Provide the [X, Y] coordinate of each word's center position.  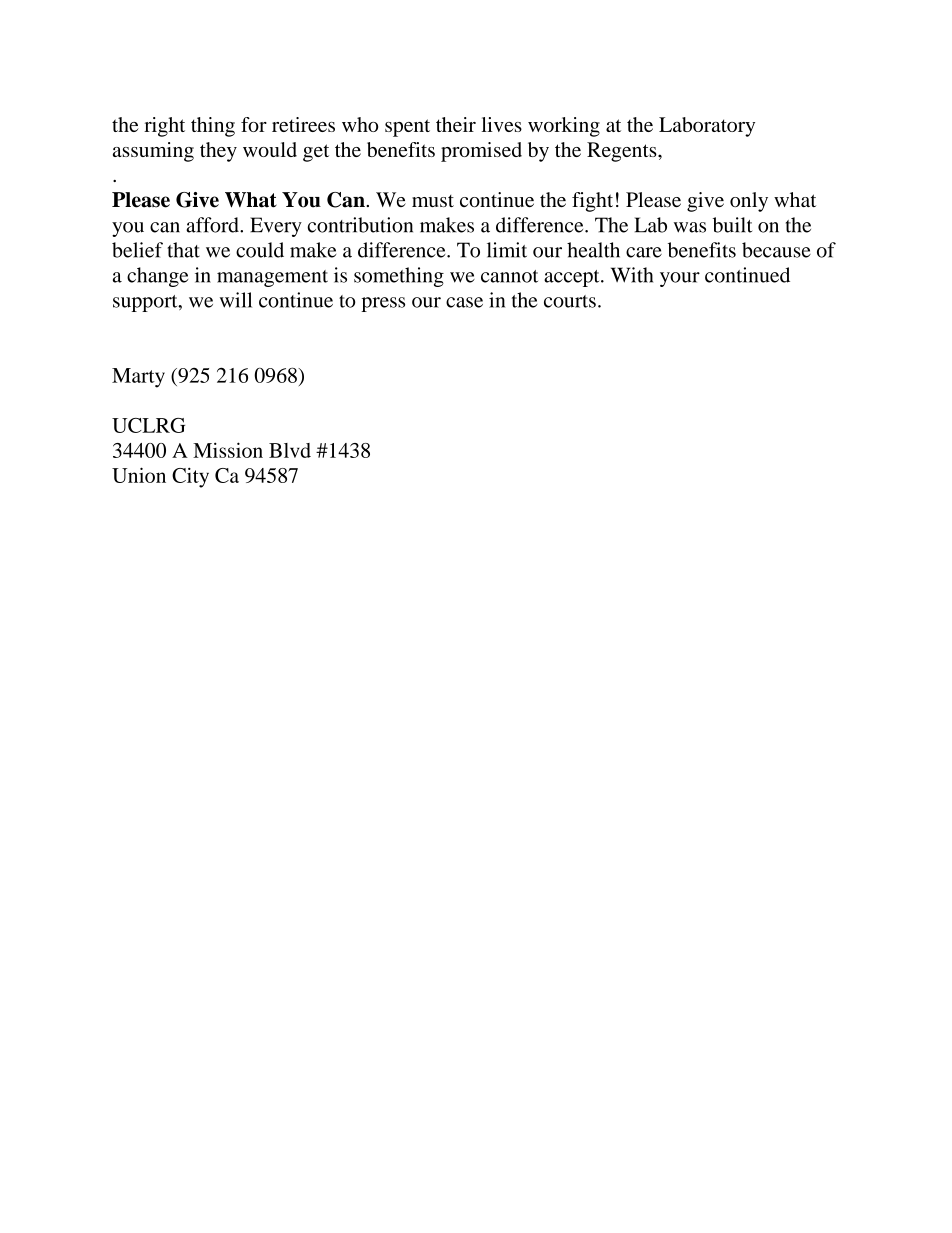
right [164, 127]
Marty [138, 378]
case [464, 302]
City [190, 477]
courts [570, 301]
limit [507, 250]
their [456, 124]
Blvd [290, 450]
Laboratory [707, 127]
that [183, 250]
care [644, 252]
